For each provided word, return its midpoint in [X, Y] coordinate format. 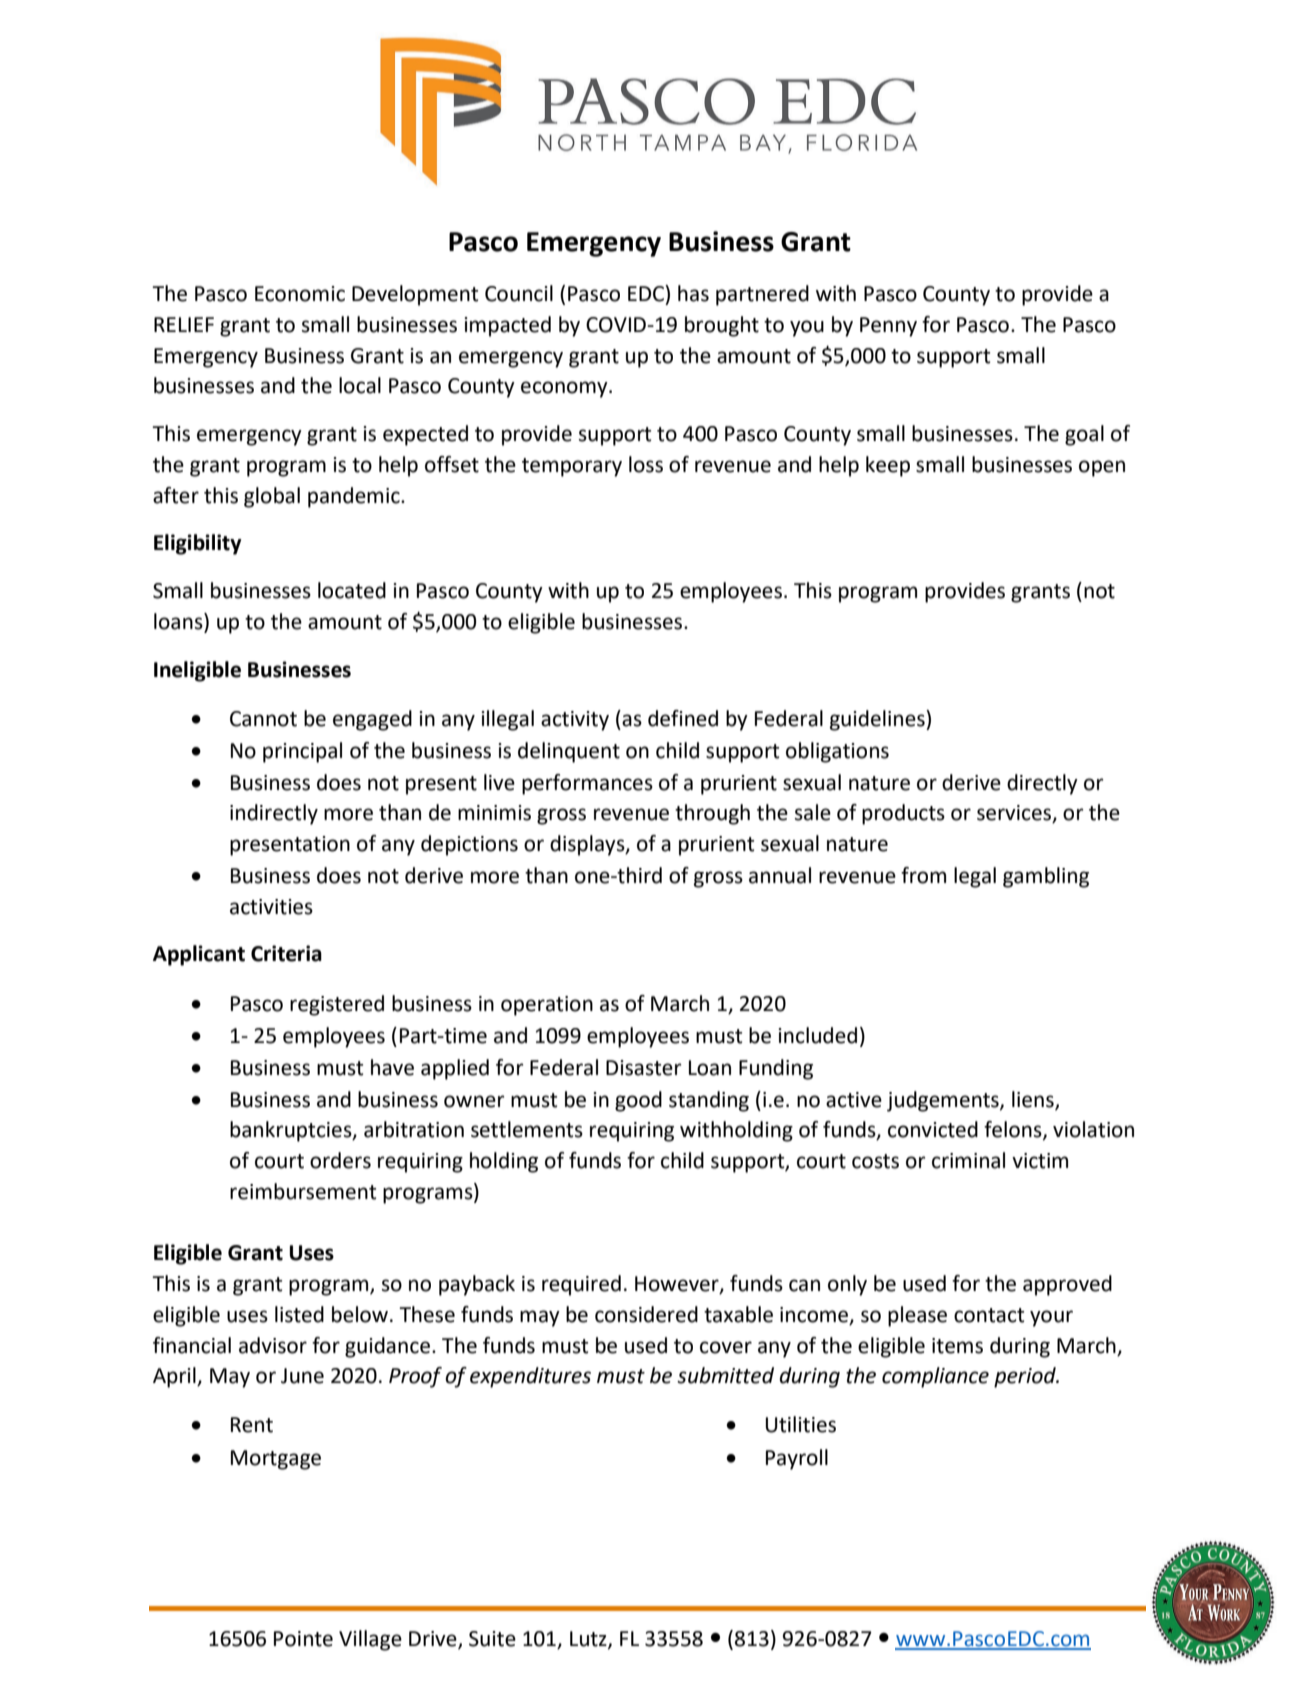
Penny [888, 327]
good [638, 1101]
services [1015, 814]
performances [587, 784]
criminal [968, 1160]
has [693, 293]
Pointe [303, 1639]
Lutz [589, 1640]
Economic [300, 294]
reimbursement [303, 1191]
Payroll [797, 1459]
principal [302, 752]
